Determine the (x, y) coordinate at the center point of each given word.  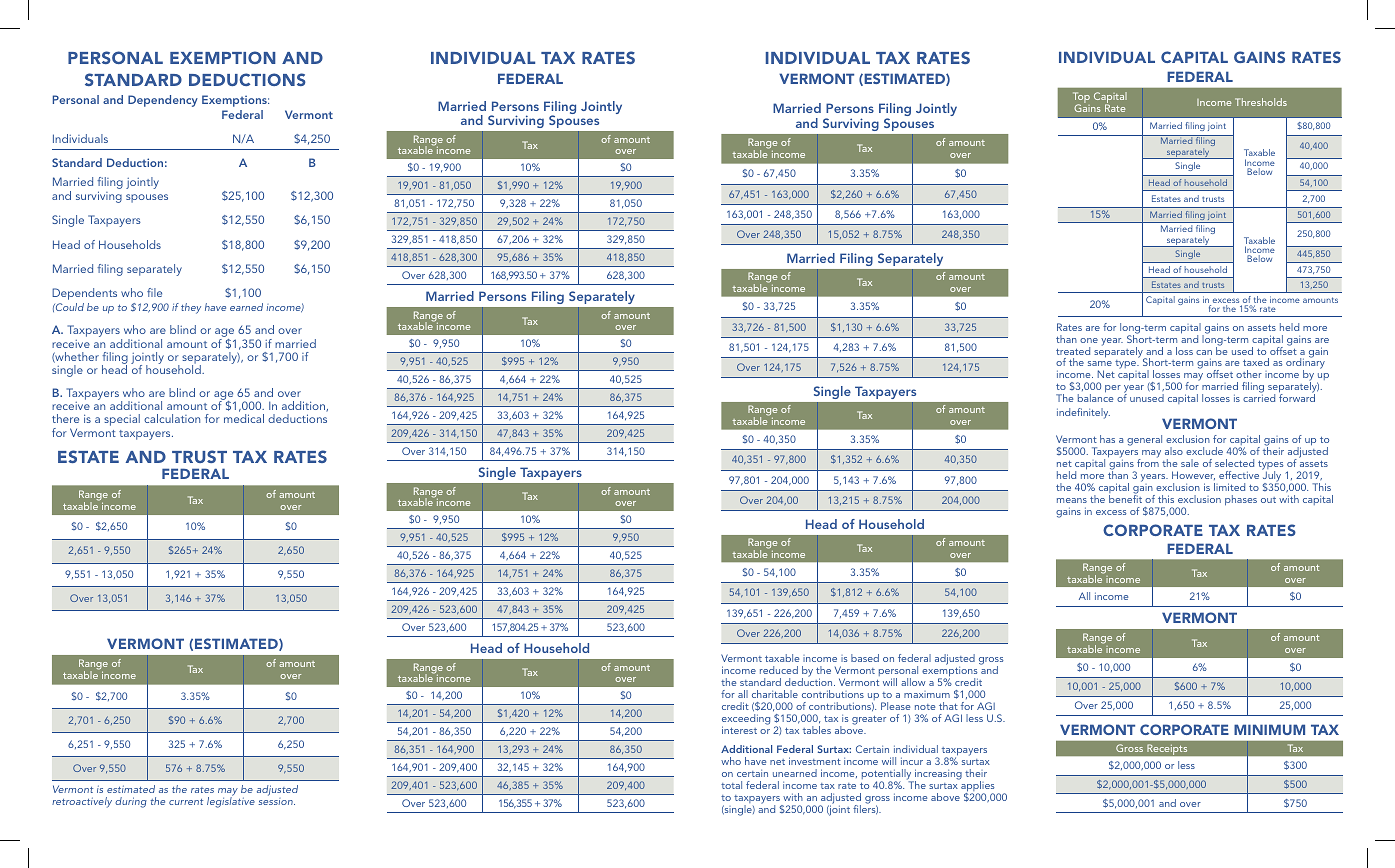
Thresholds (1261, 102)
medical (244, 418)
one (1089, 340)
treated (1073, 351)
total (731, 785)
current (186, 802)
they (191, 308)
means (1072, 500)
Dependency (163, 101)
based (865, 658)
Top (1081, 99)
